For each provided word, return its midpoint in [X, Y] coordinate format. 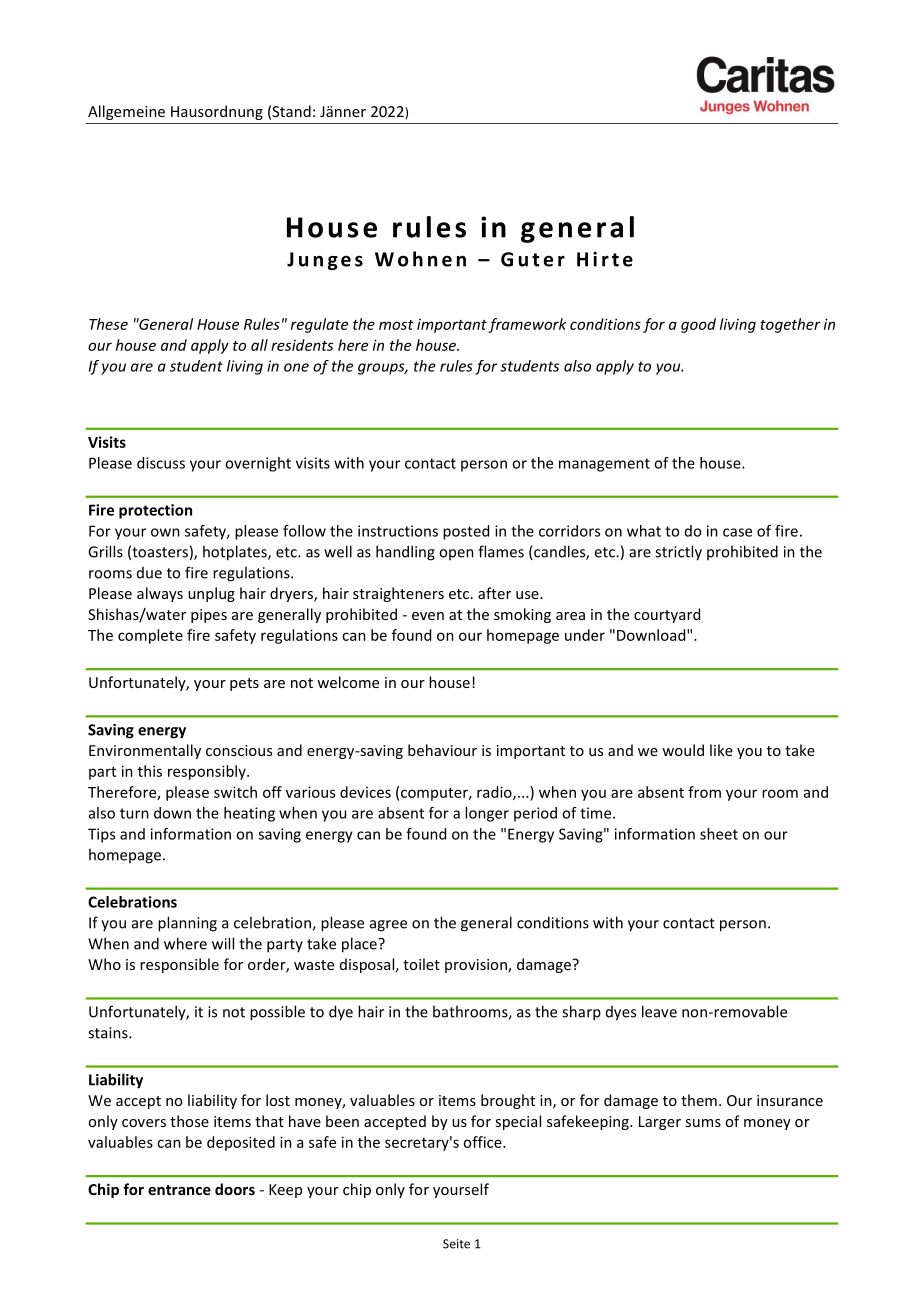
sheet [719, 834]
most [396, 325]
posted [466, 532]
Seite [456, 1244]
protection [155, 511]
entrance [179, 1190]
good [698, 325]
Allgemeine [126, 112]
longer [487, 814]
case [737, 532]
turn [134, 813]
